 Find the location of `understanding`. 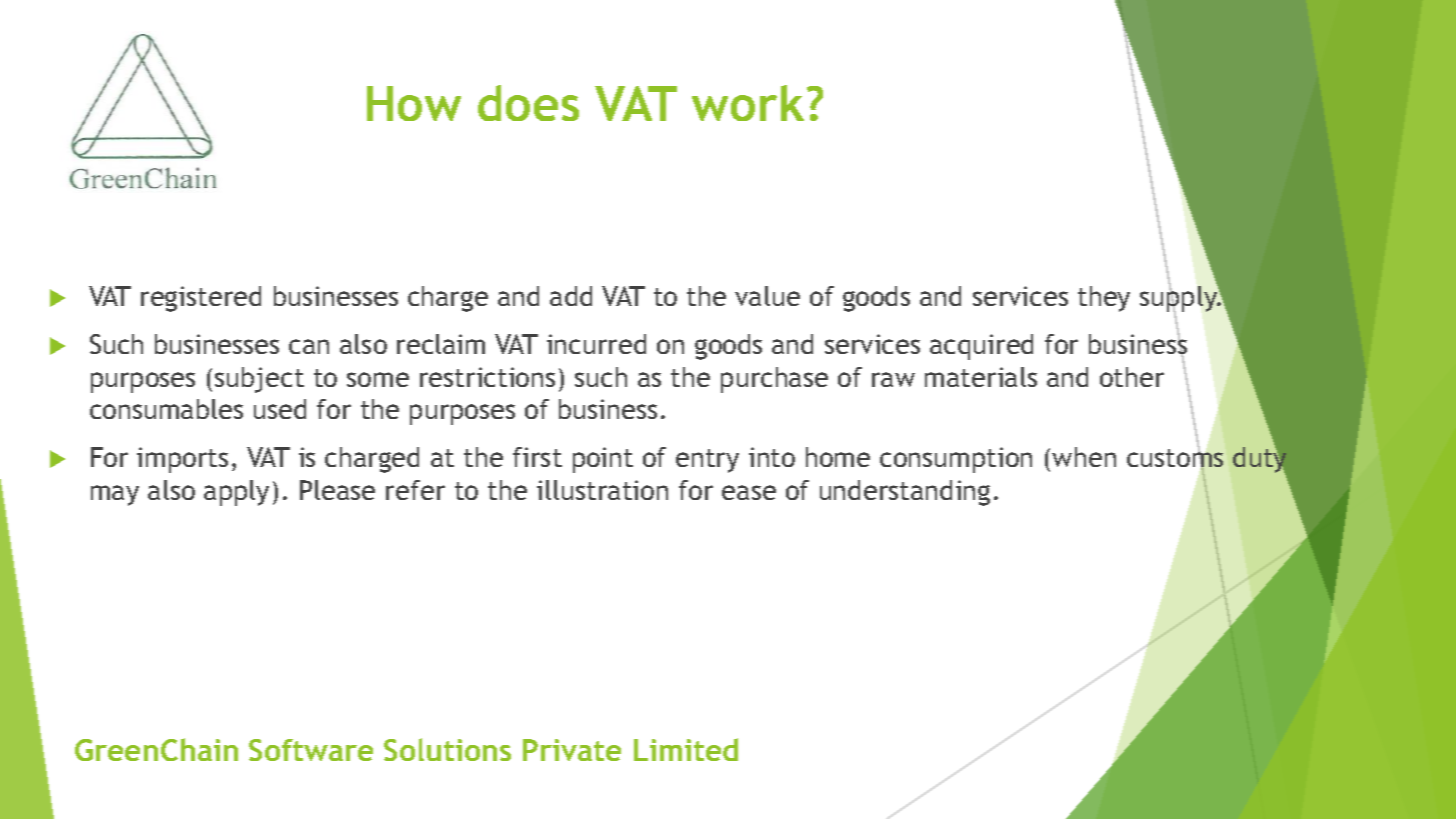

understanding is located at coordinates (905, 493).
